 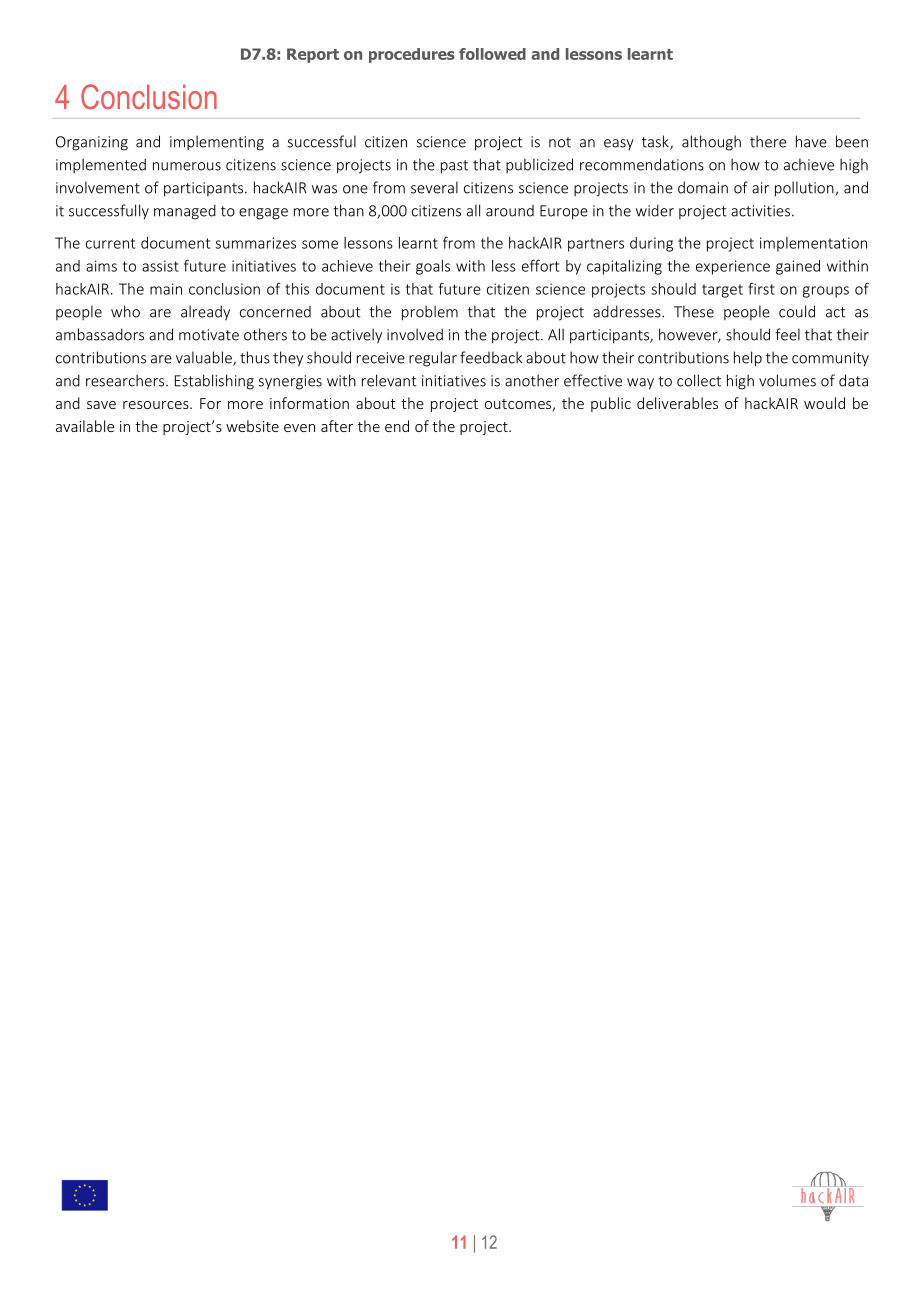 What do you see at coordinates (252, 426) in the document?
I see `website` at bounding box center [252, 426].
